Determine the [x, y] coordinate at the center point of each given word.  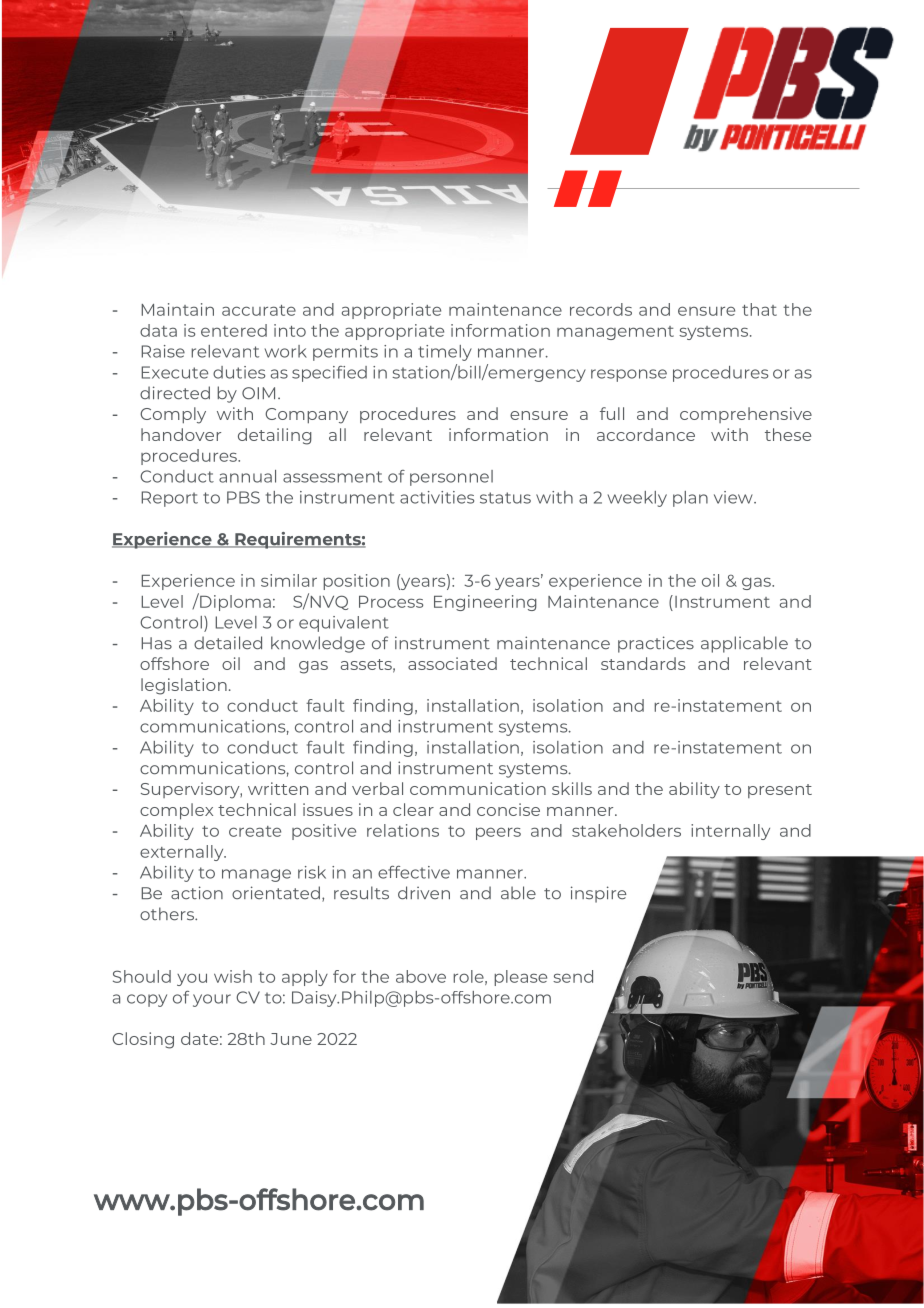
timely [445, 353]
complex [176, 811]
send [573, 976]
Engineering [485, 603]
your [212, 1000]
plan [690, 499]
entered [234, 330]
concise [508, 809]
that [759, 309]
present [780, 791]
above [421, 976]
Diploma [234, 602]
